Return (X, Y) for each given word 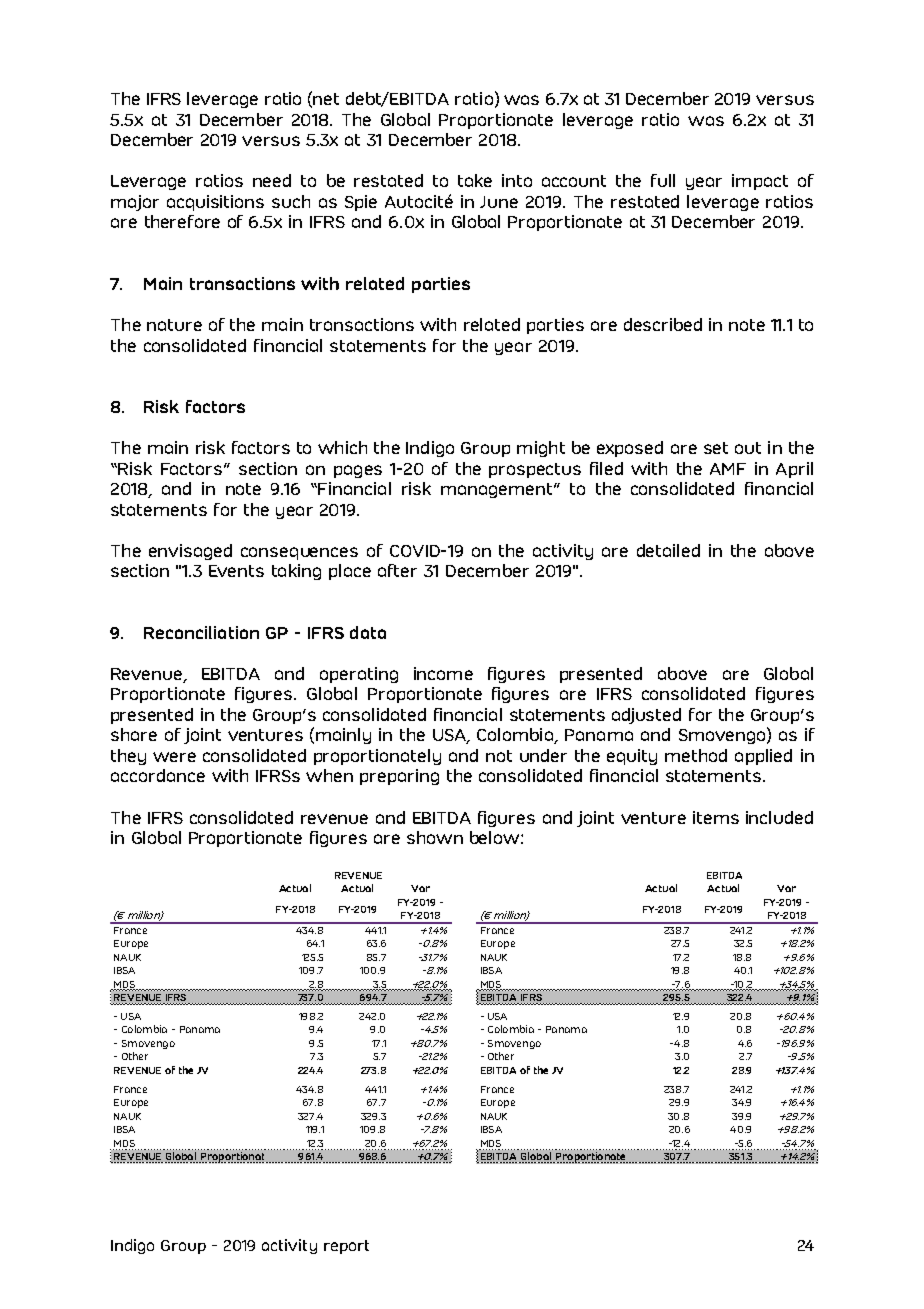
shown (435, 837)
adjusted (646, 716)
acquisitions (215, 203)
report (346, 1247)
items (716, 817)
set (716, 448)
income (443, 673)
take (475, 180)
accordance (158, 775)
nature (174, 325)
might (541, 449)
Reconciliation (201, 632)
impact (760, 182)
